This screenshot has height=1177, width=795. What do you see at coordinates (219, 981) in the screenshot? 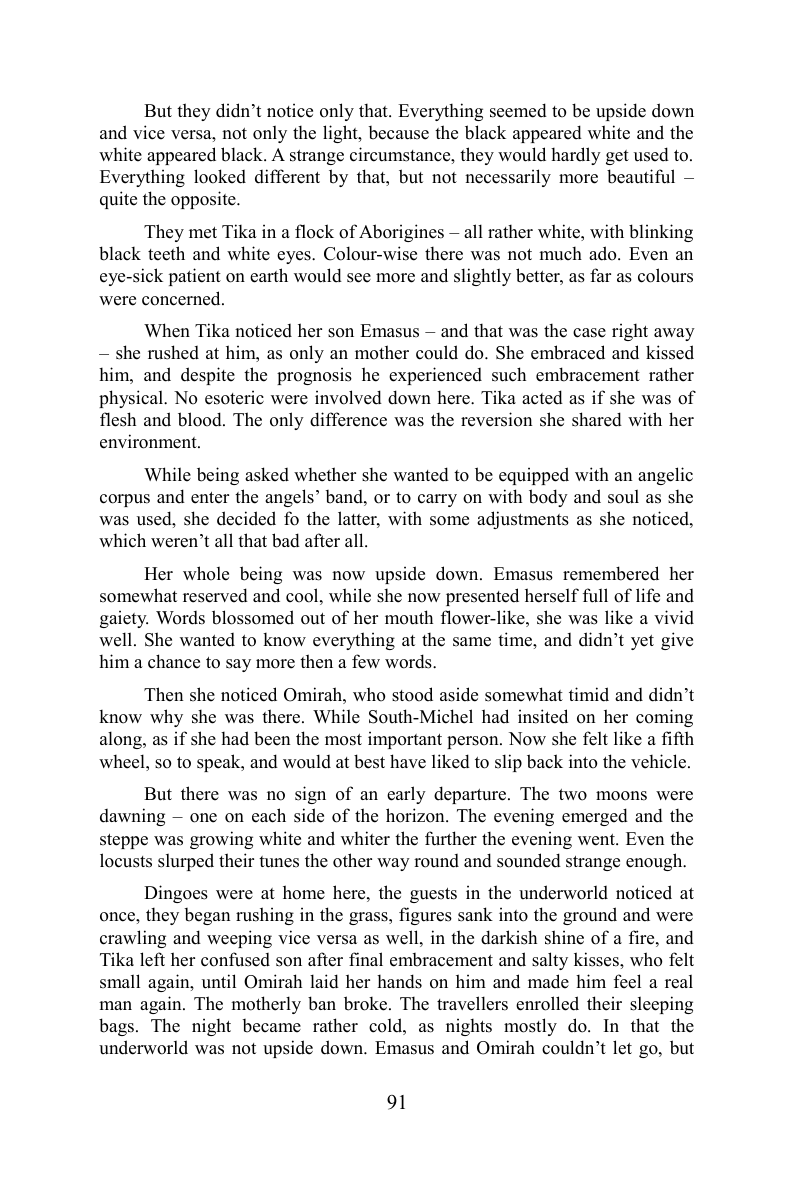
I see `until` at bounding box center [219, 981].
